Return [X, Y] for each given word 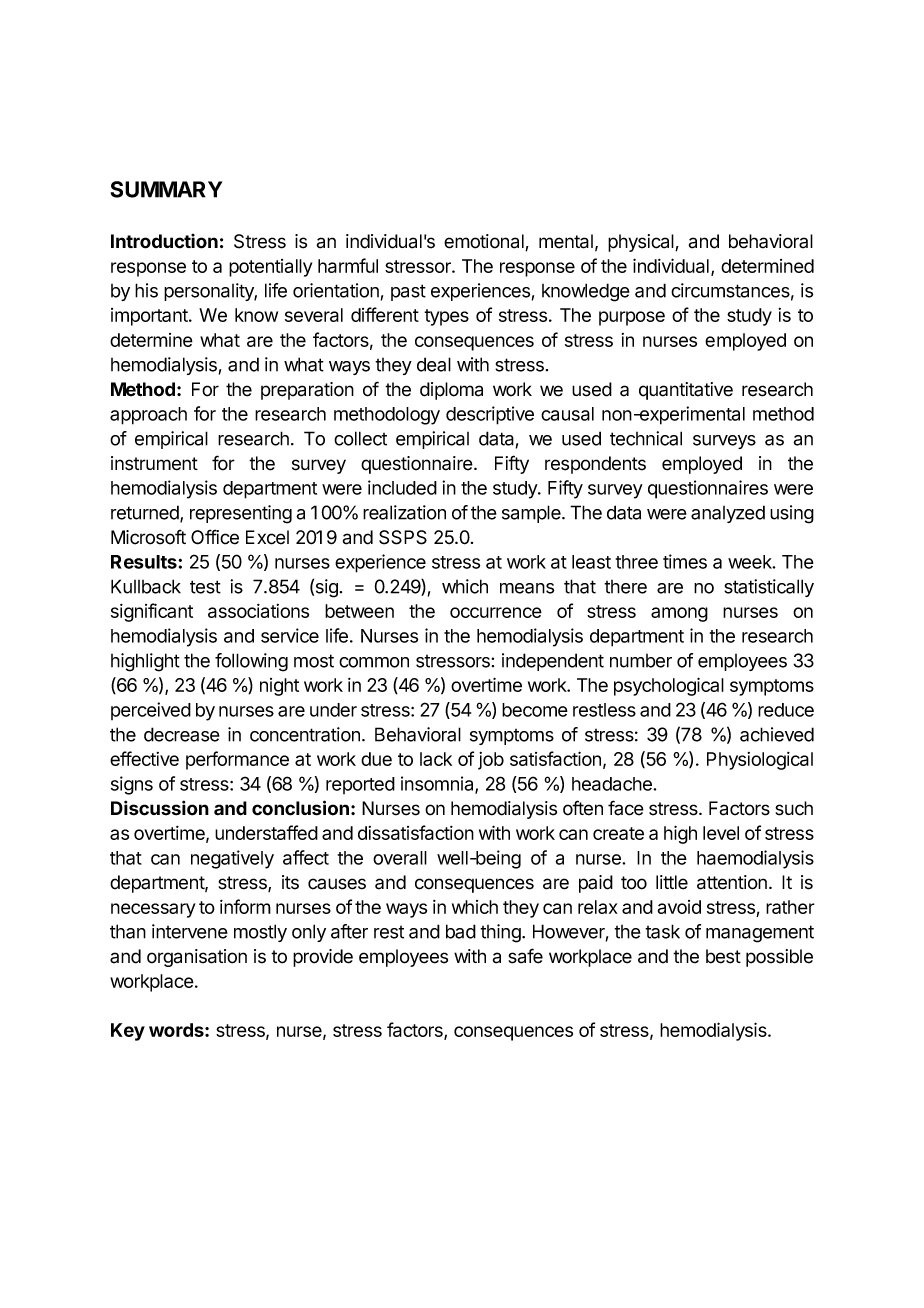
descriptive [490, 415]
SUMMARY [166, 189]
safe [525, 956]
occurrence [496, 612]
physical [642, 243]
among [679, 614]
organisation [197, 958]
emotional [485, 242]
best [723, 956]
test [205, 587]
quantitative [686, 391]
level [721, 833]
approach [148, 416]
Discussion [160, 808]
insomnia [438, 784]
